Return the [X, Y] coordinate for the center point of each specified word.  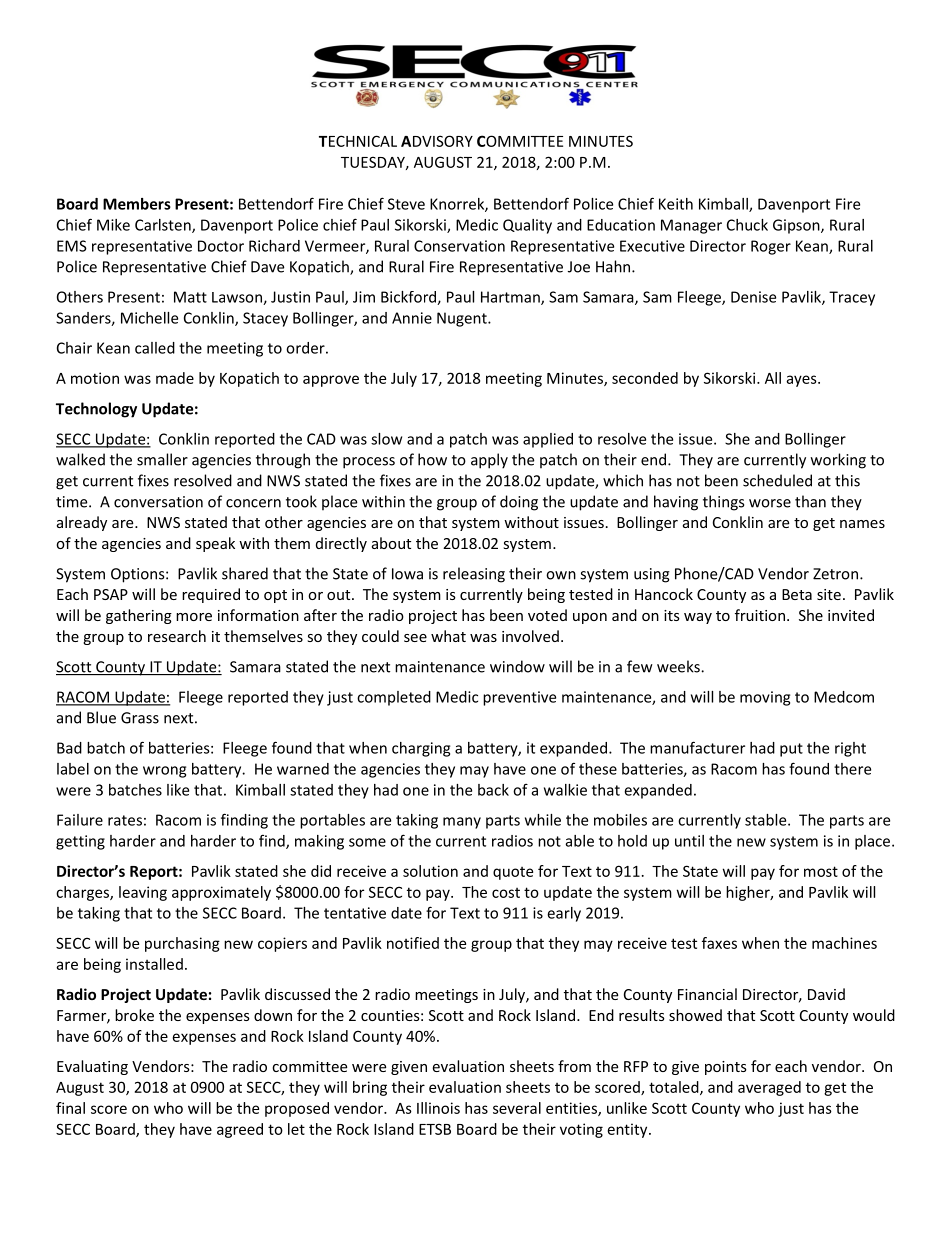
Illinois [438, 1108]
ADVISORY [437, 141]
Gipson [797, 226]
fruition [760, 615]
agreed [240, 1130]
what [448, 636]
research [177, 636]
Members [137, 204]
